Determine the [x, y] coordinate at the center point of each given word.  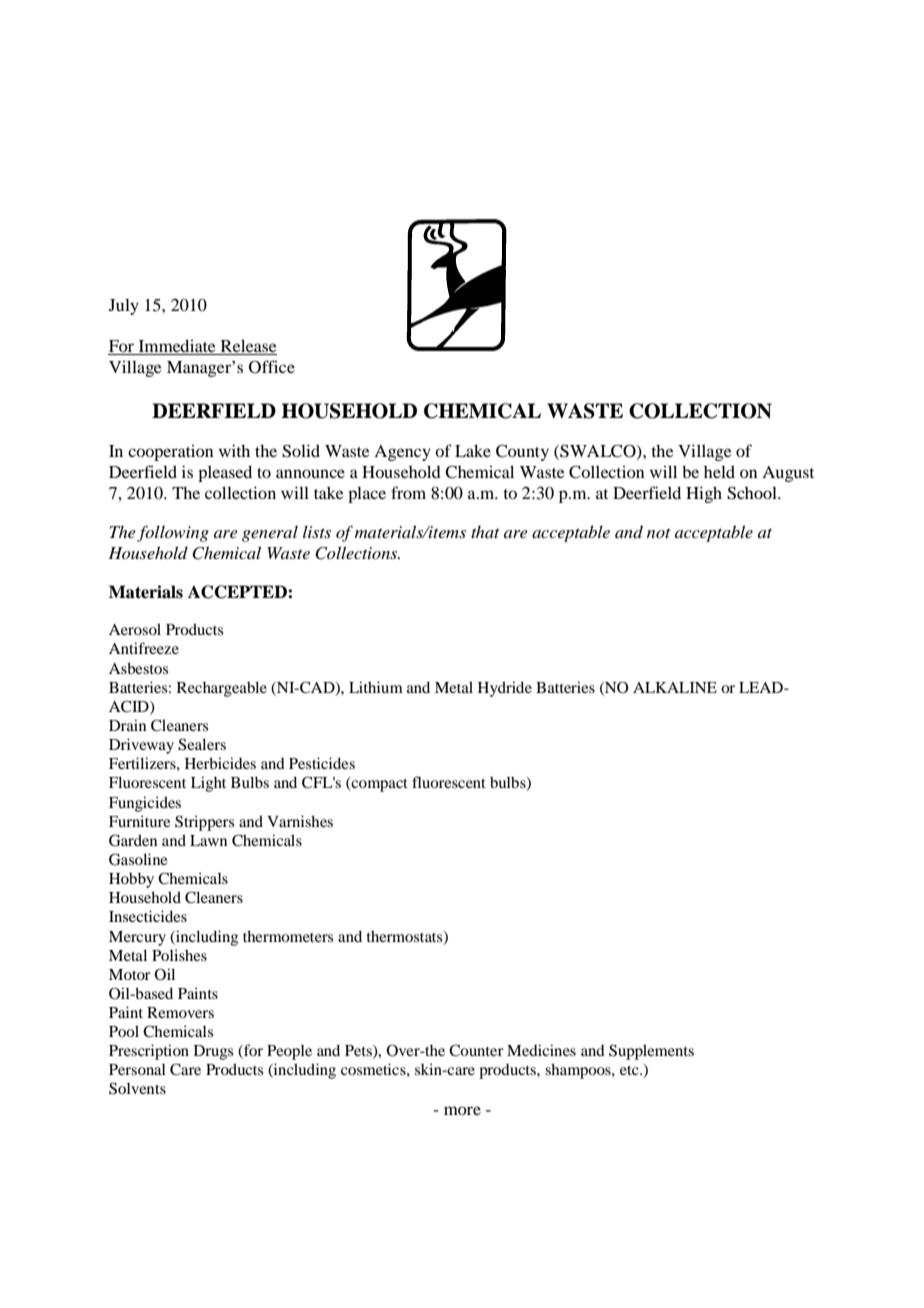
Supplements [651, 1052]
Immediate [177, 347]
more [462, 1110]
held [719, 471]
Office [272, 367]
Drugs [213, 1052]
